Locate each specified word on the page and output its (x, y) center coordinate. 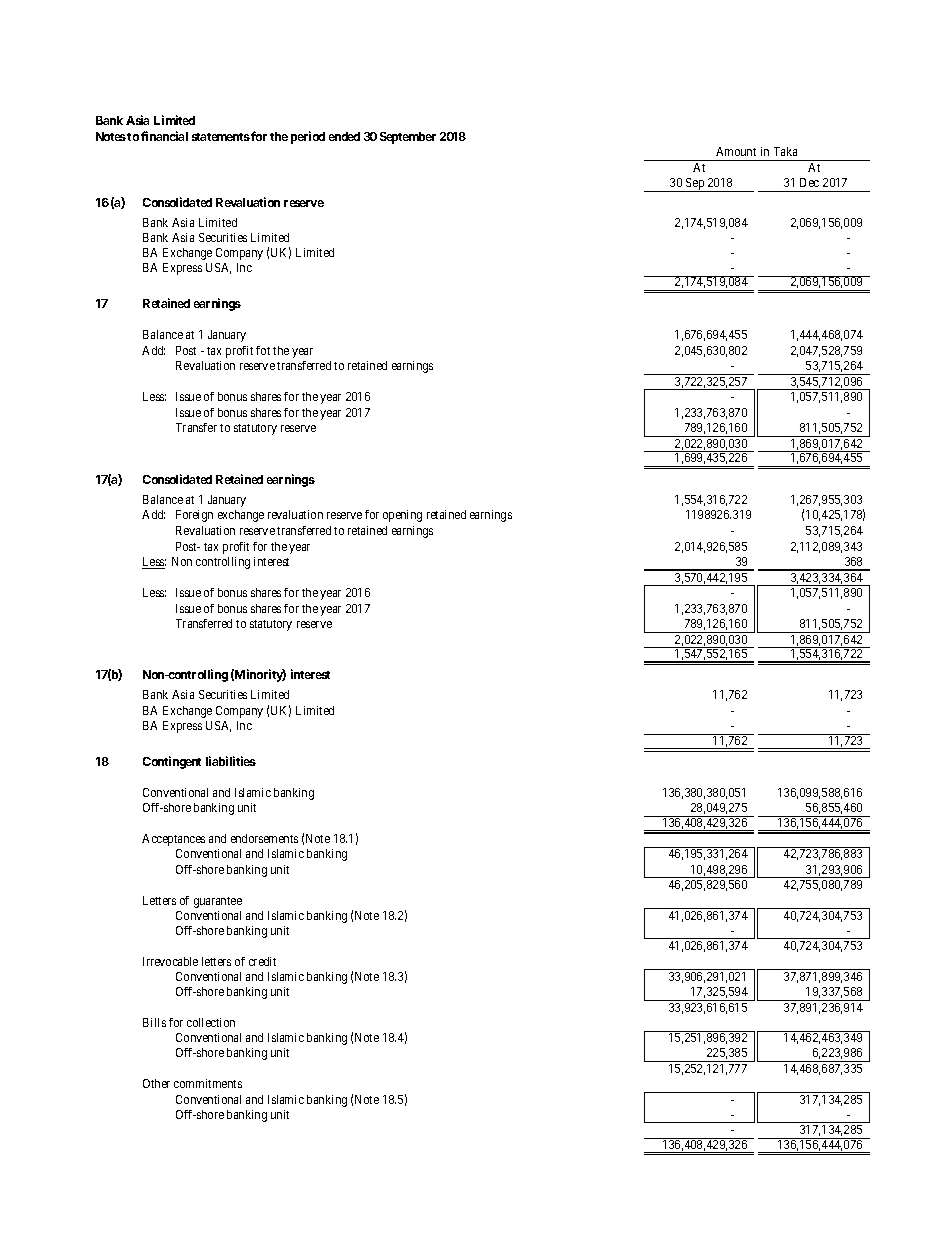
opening (402, 516)
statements (221, 137)
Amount (736, 151)
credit (262, 961)
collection (211, 1022)
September (408, 138)
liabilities (231, 761)
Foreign (194, 516)
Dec (809, 182)
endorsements (264, 838)
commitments (208, 1083)
